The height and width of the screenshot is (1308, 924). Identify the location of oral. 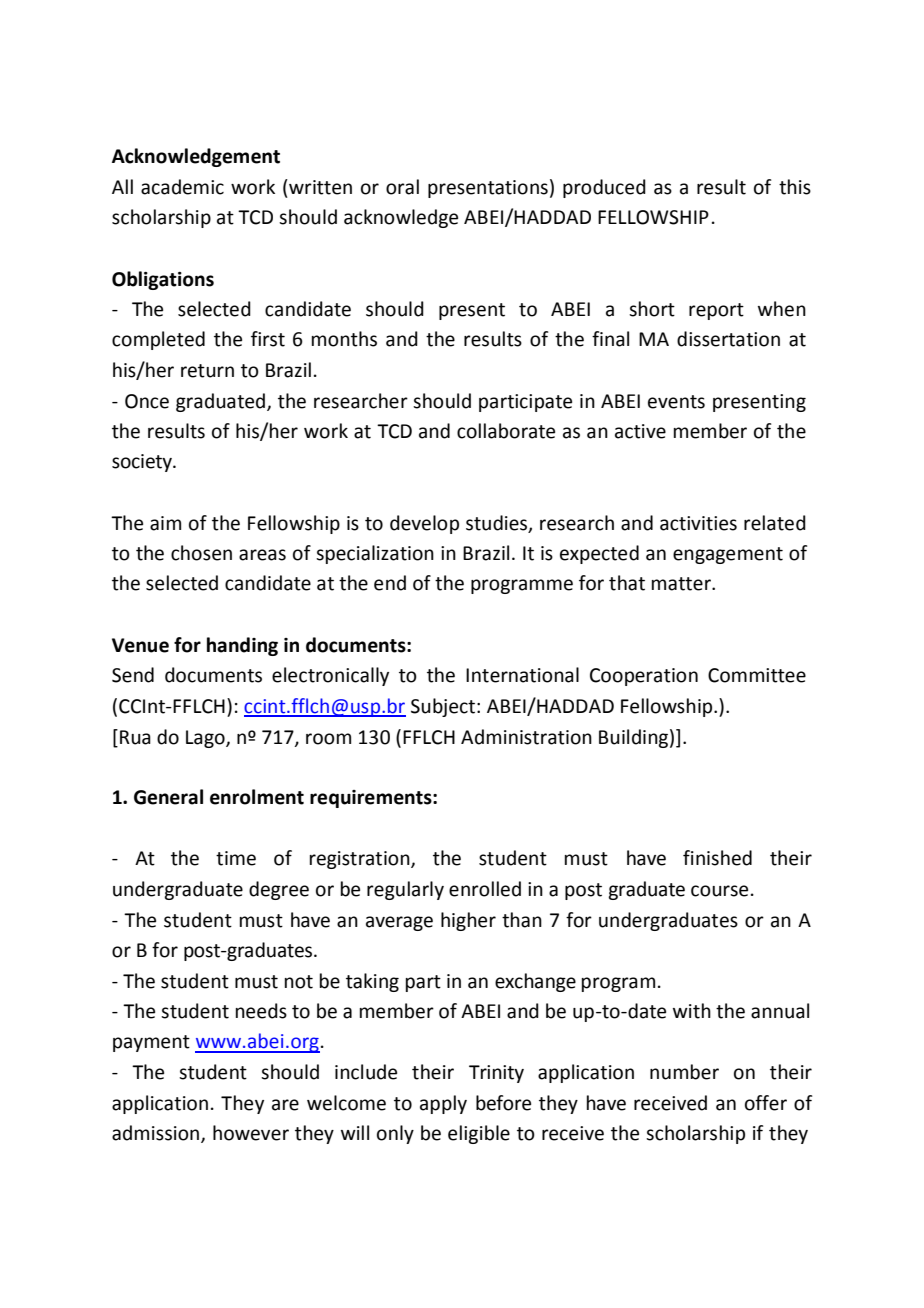
(402, 187).
